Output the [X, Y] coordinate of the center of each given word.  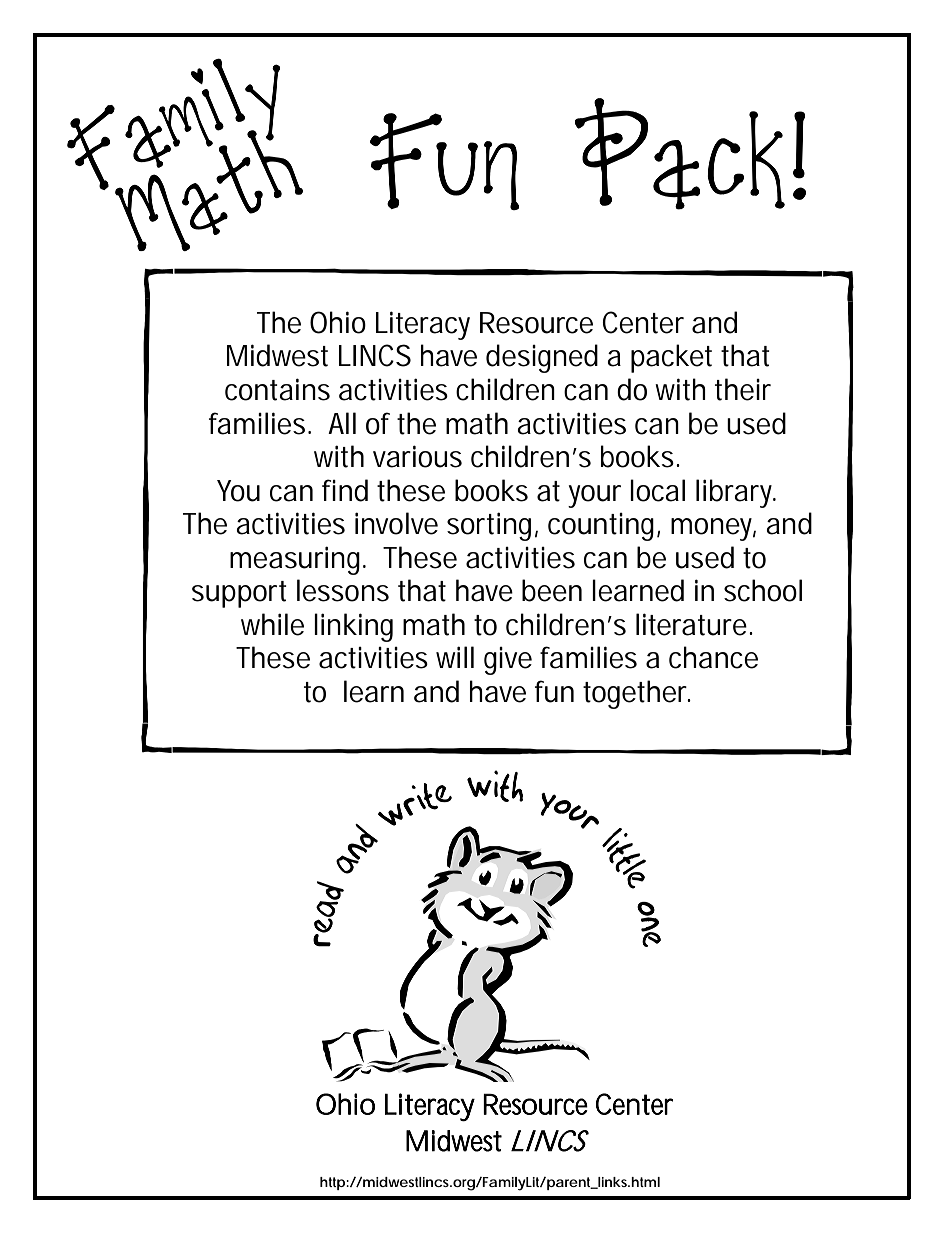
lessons [343, 590]
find [345, 490]
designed [542, 358]
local [657, 490]
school [763, 590]
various [417, 456]
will [455, 657]
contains [277, 389]
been [552, 590]
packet [671, 358]
